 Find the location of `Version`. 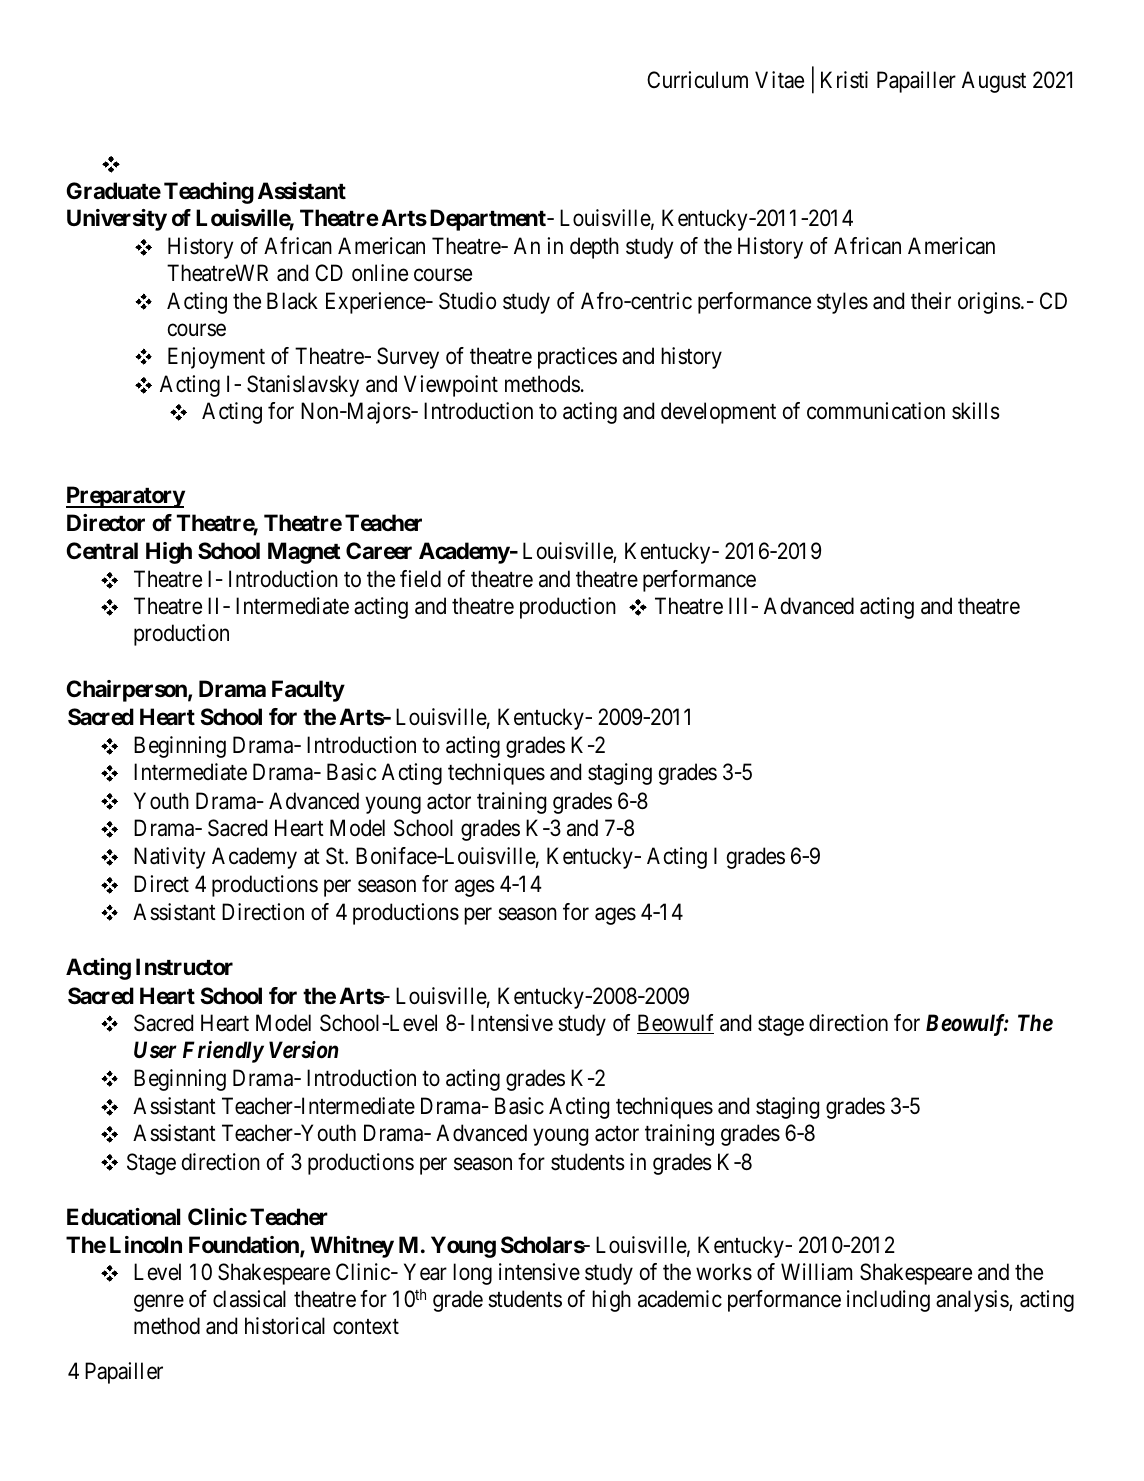

Version is located at coordinates (303, 1050).
